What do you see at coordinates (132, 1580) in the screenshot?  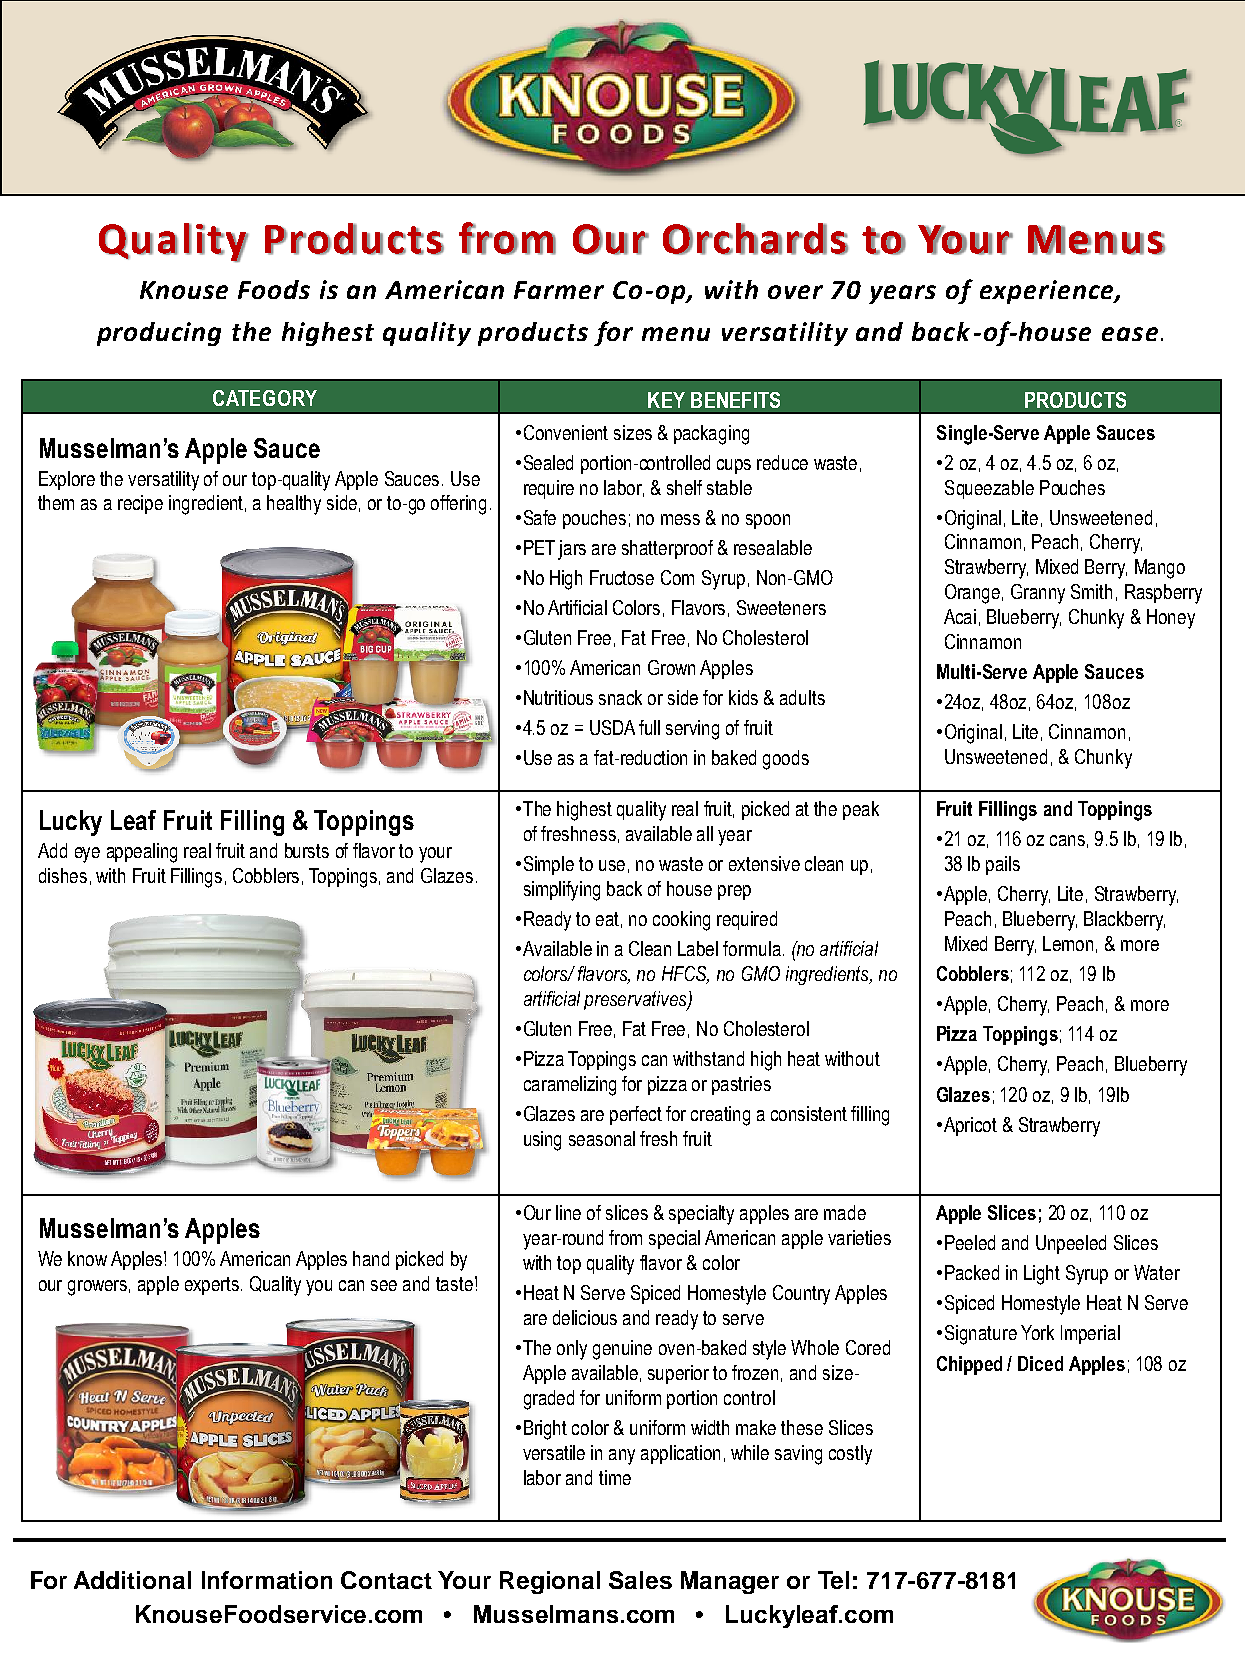 I see `Additional` at bounding box center [132, 1580].
